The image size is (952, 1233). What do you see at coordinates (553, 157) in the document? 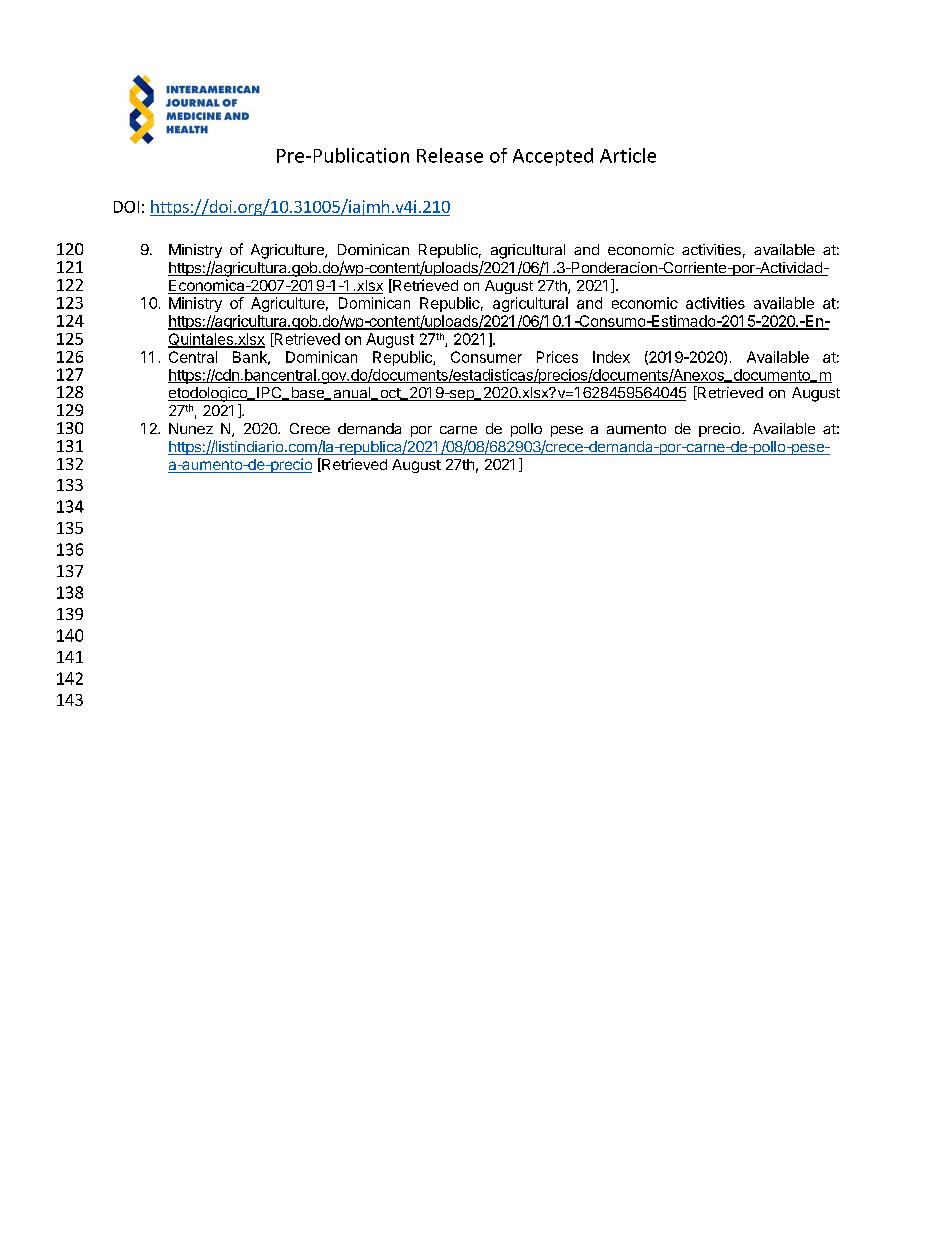
I see `Accepted` at bounding box center [553, 157].
